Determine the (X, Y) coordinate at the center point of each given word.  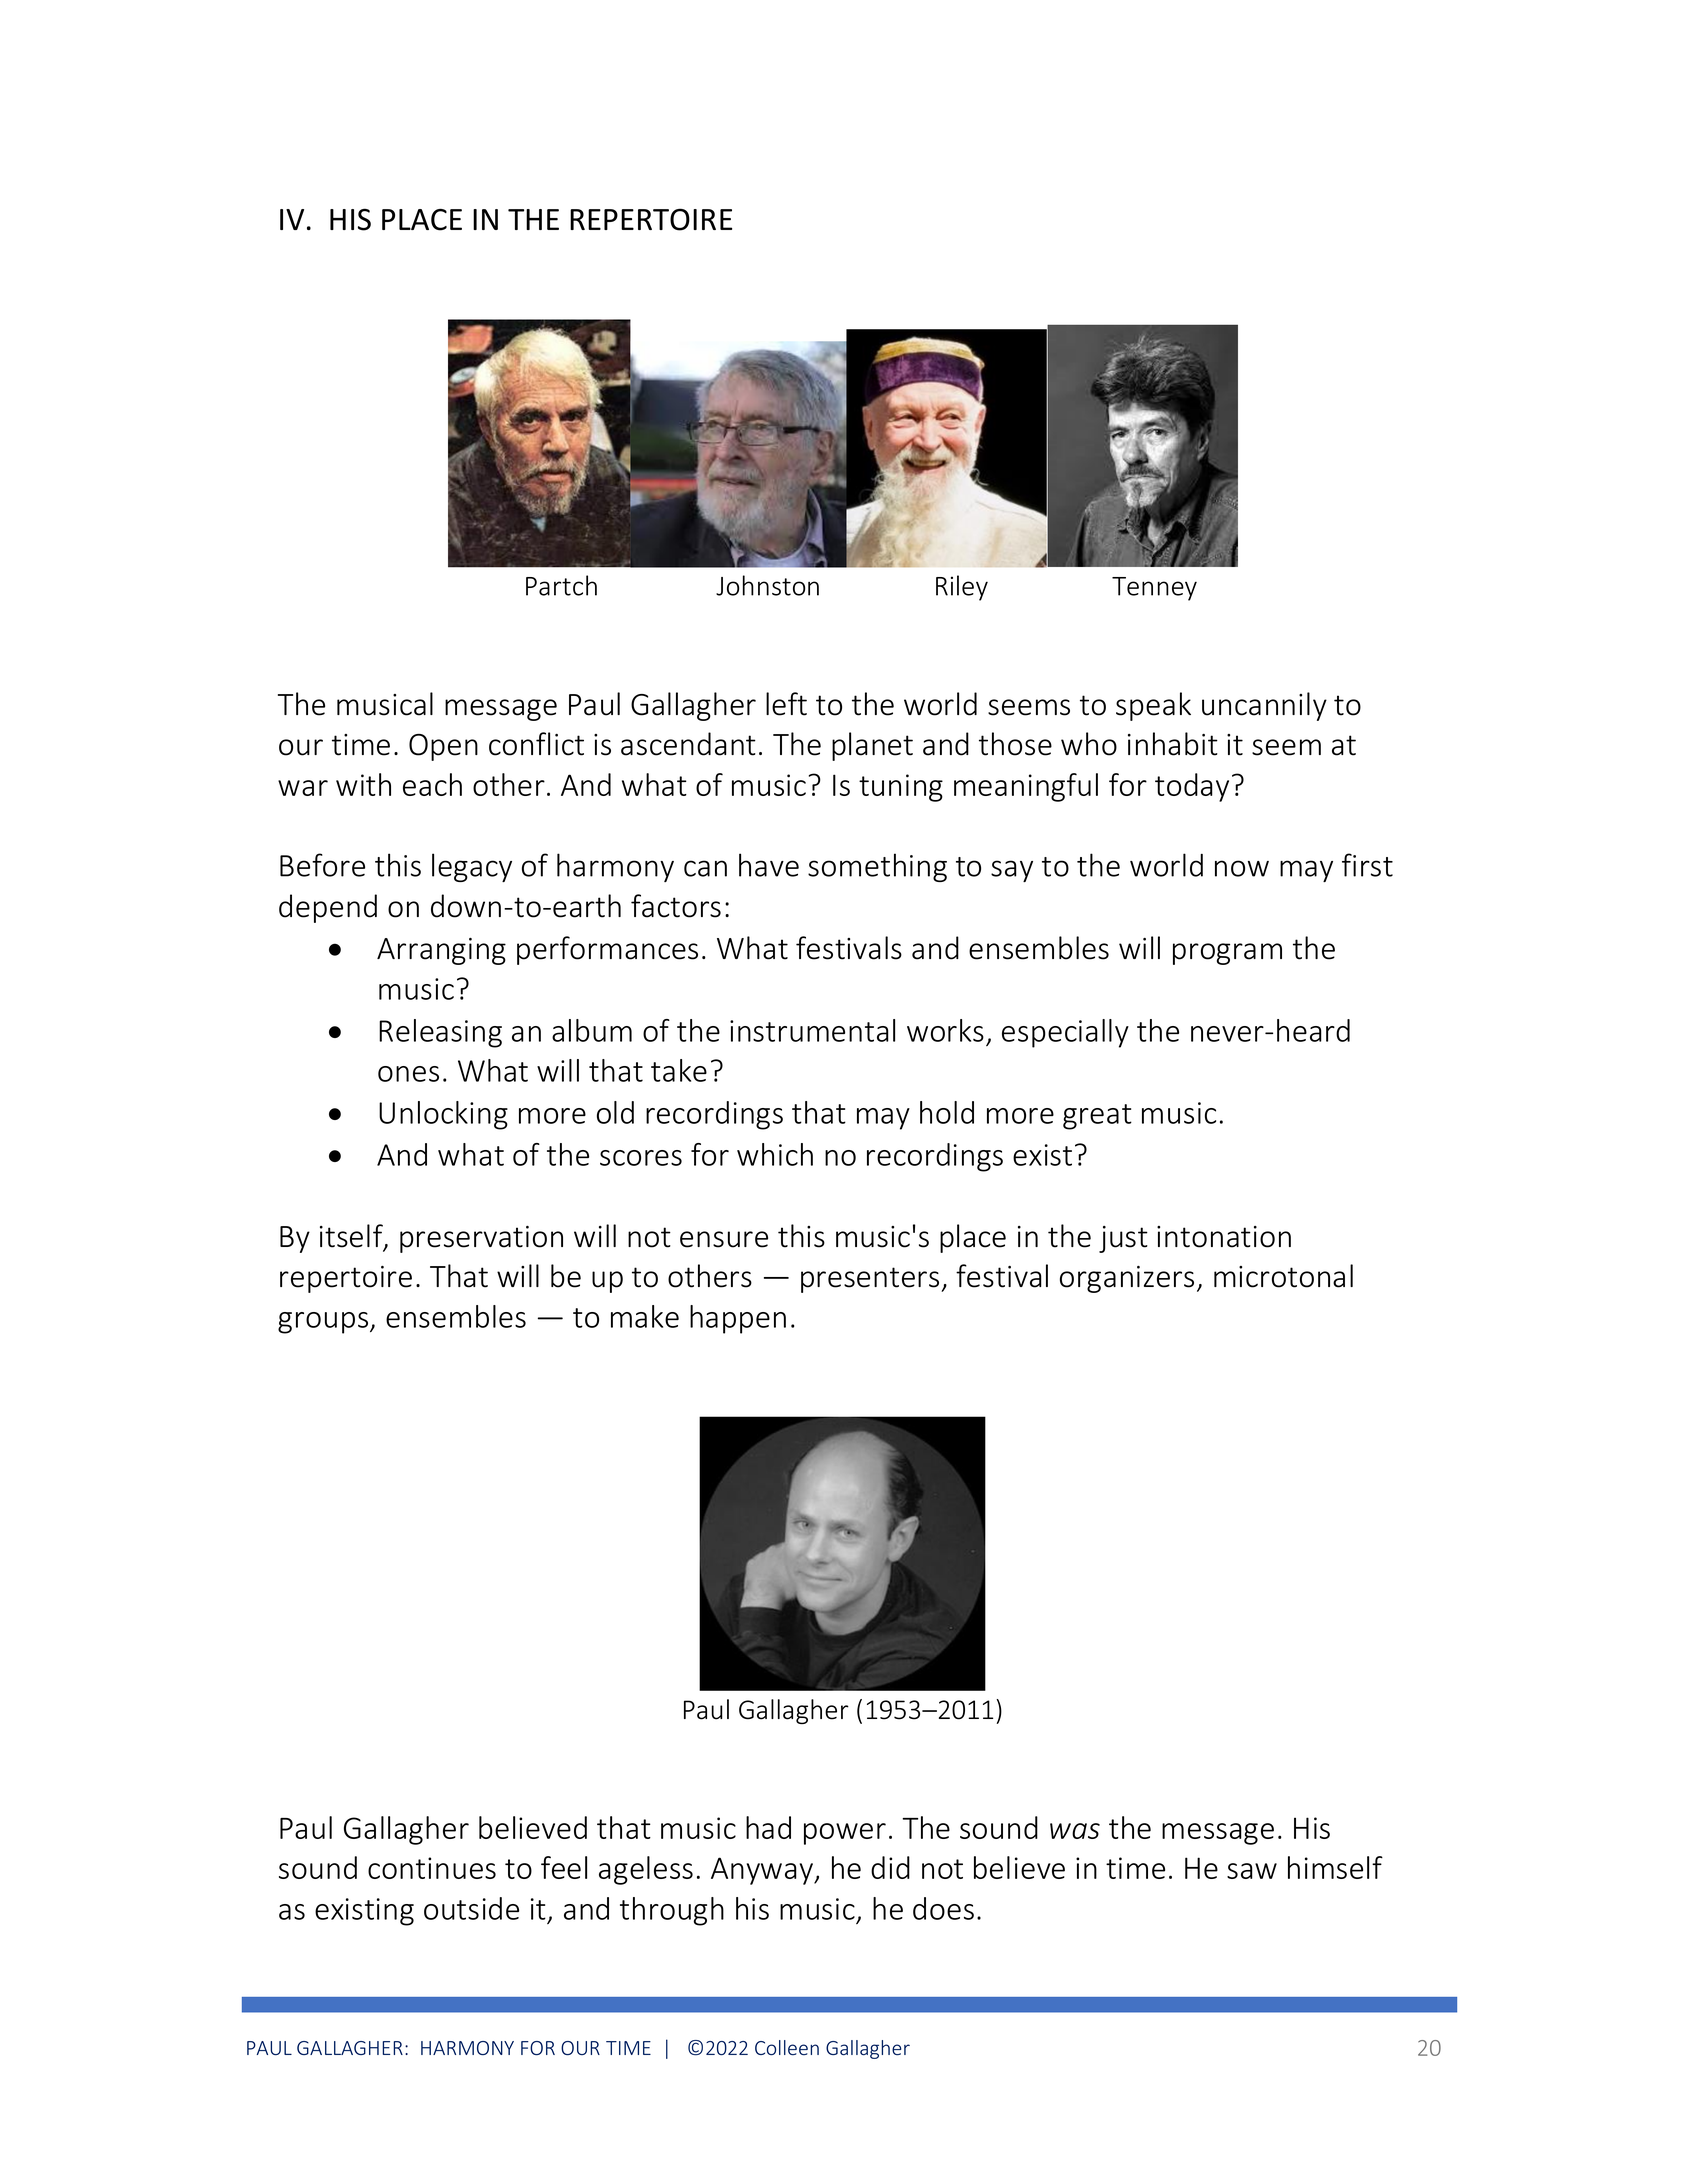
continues (432, 1868)
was (1075, 1831)
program (1227, 954)
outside (471, 1908)
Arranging (441, 951)
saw (1252, 1871)
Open (443, 747)
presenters (871, 1280)
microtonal (1283, 1276)
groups (324, 1323)
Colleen (787, 2048)
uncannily (1264, 706)
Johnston (767, 585)
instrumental (812, 1030)
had (768, 1827)
